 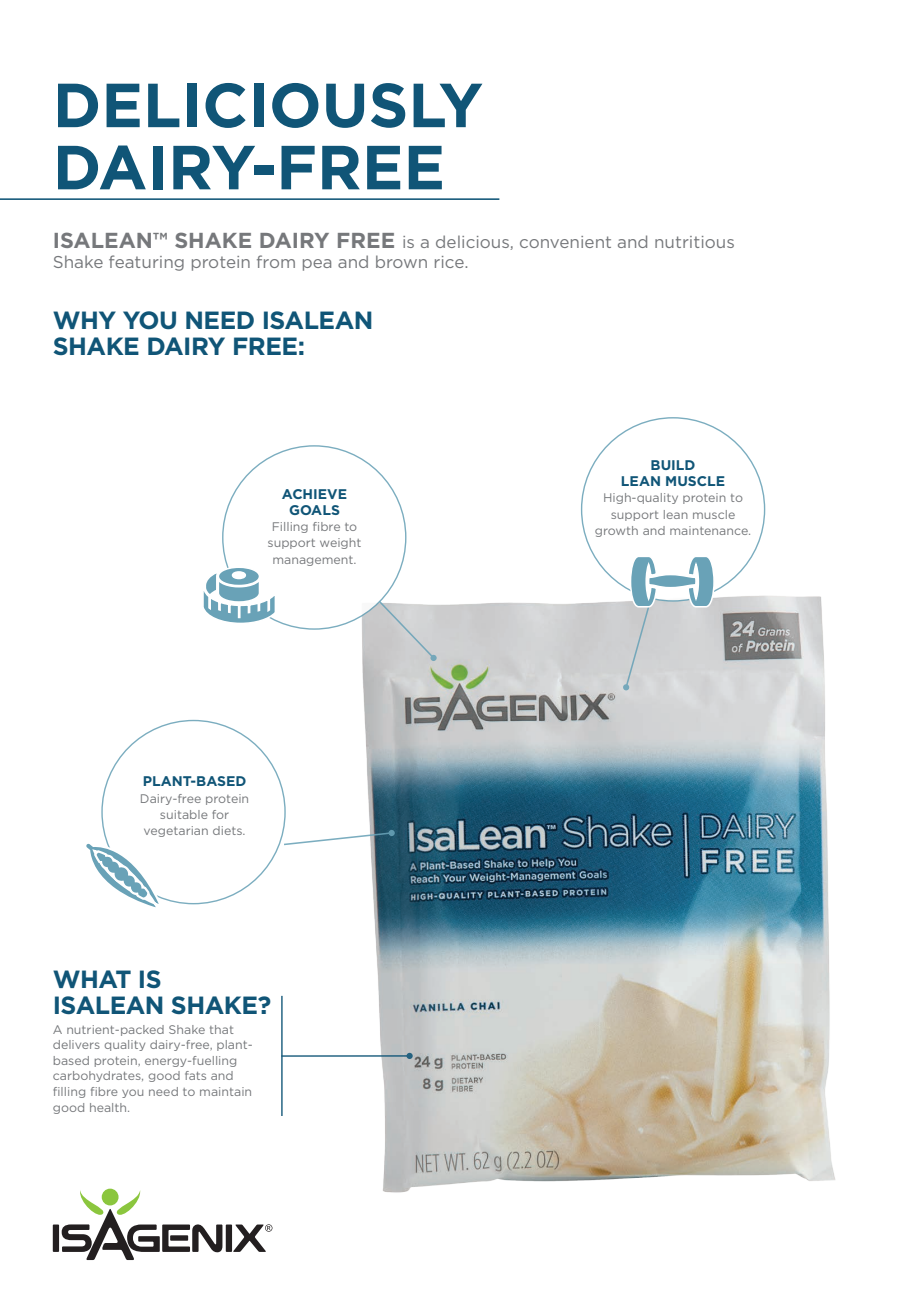 I want to click on fats, so click(x=195, y=1075).
